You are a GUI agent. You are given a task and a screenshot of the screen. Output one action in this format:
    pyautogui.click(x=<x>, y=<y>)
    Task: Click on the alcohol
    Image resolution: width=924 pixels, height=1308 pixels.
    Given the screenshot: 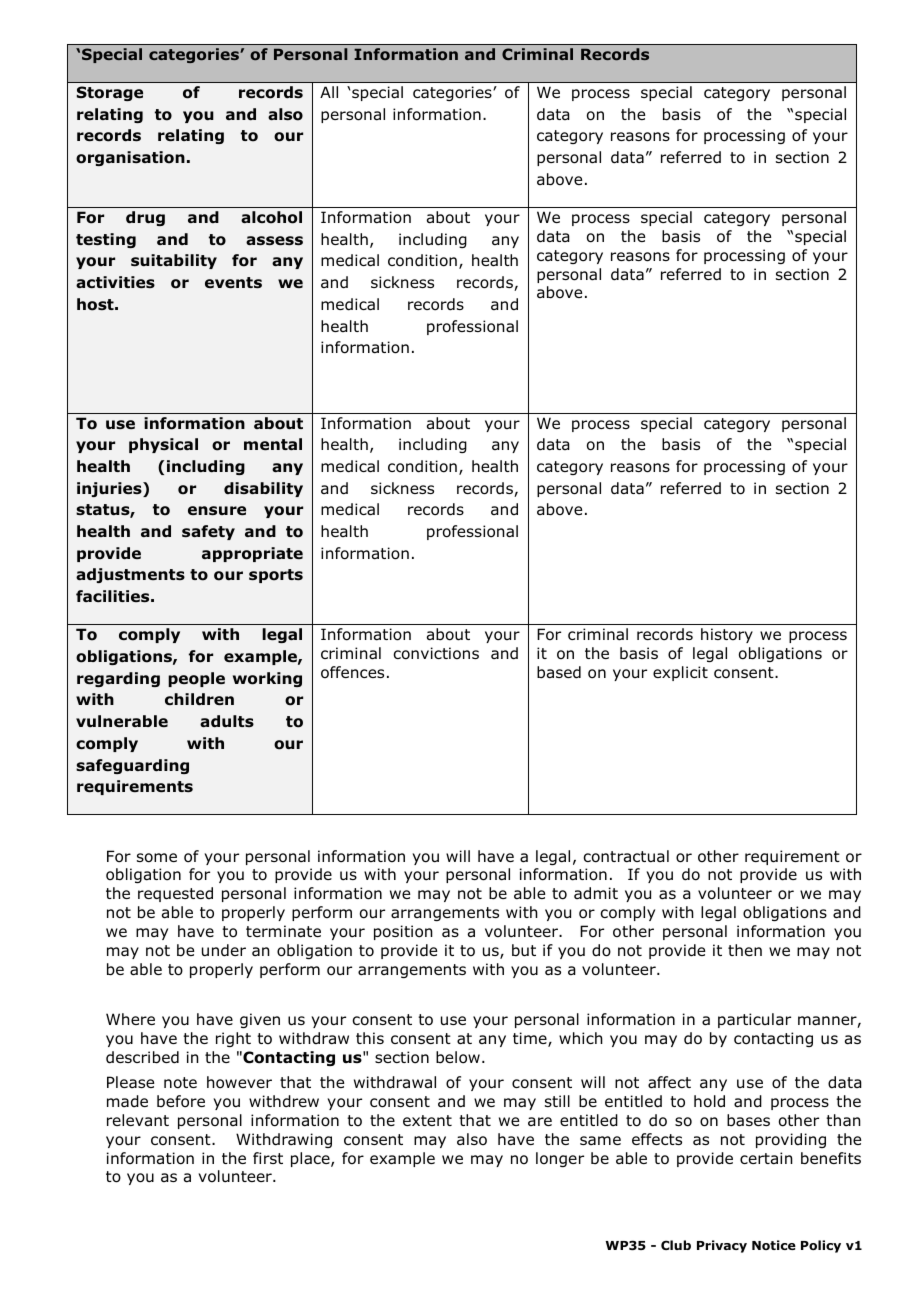 What is the action you would take?
    pyautogui.click(x=271, y=217)
